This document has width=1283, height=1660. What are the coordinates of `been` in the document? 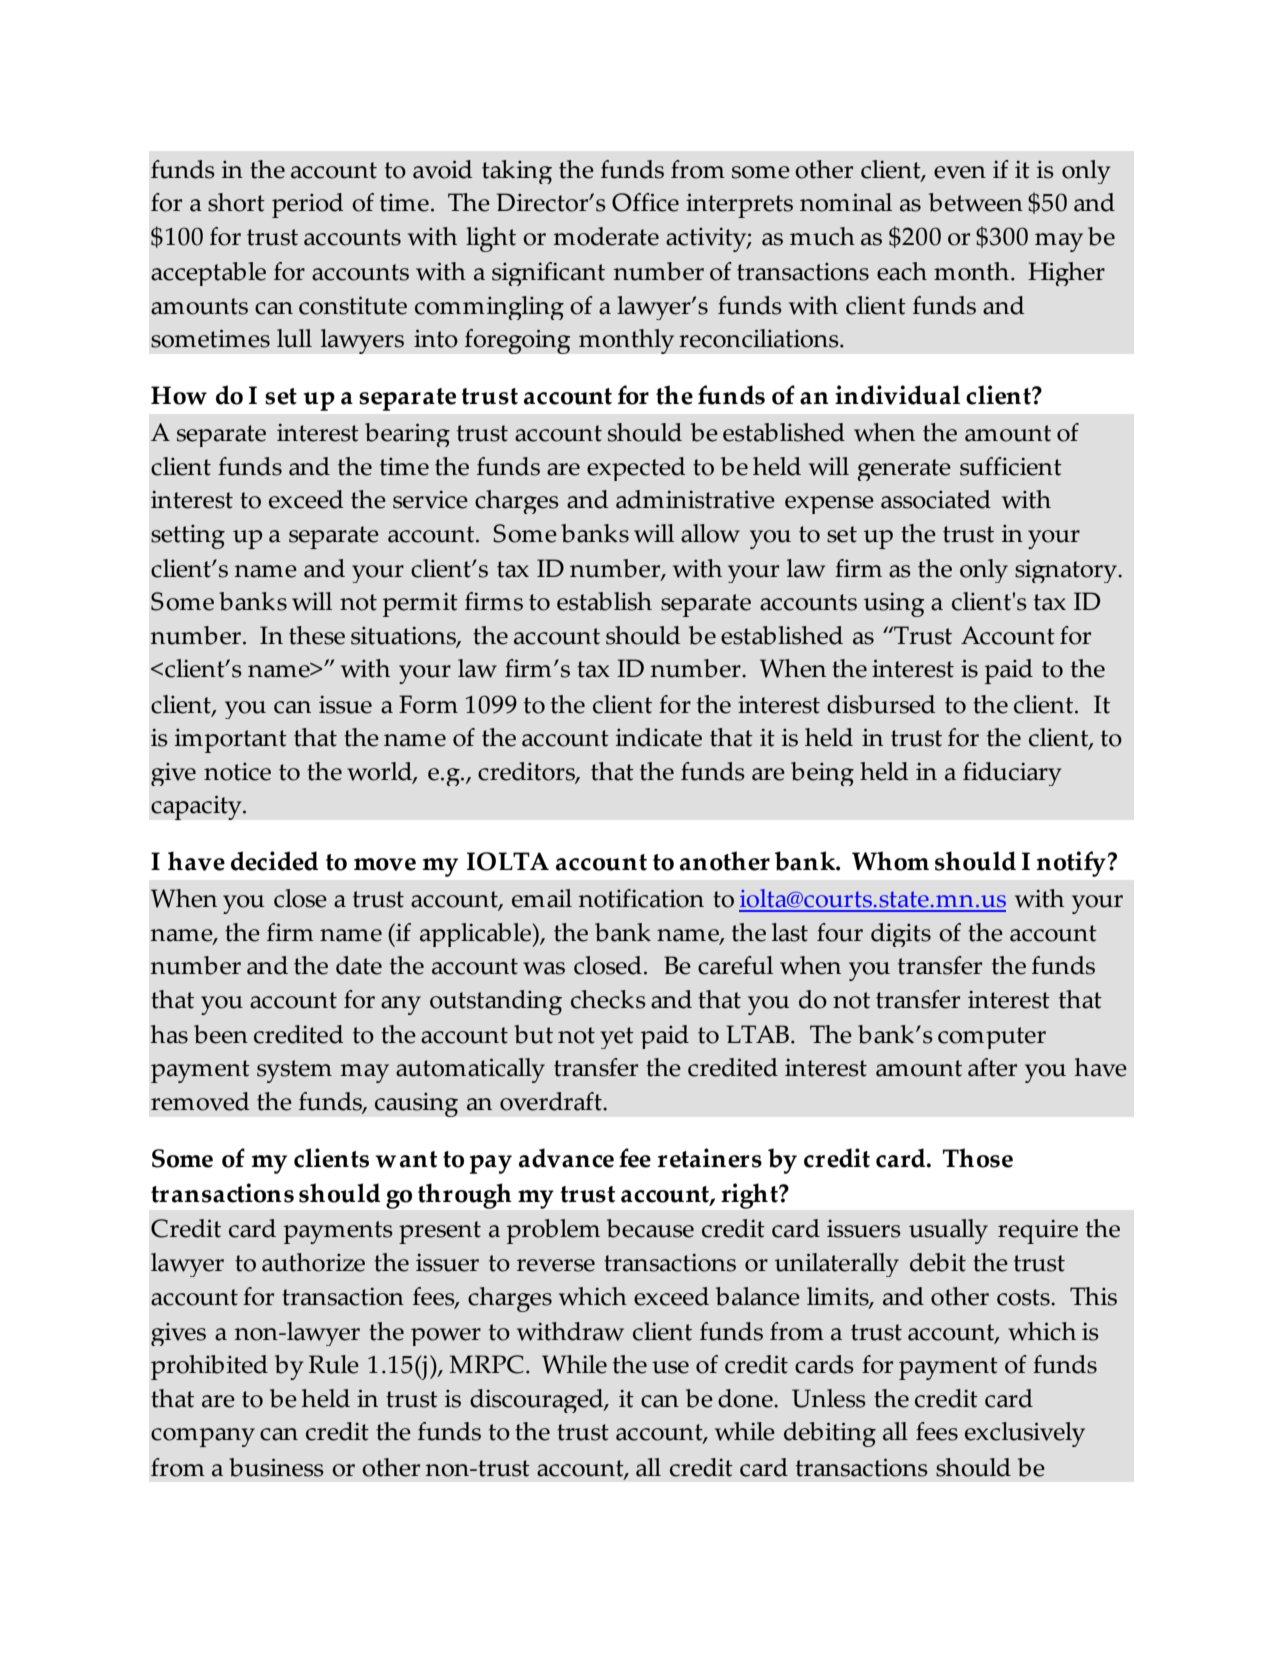 It's located at (221, 1034).
